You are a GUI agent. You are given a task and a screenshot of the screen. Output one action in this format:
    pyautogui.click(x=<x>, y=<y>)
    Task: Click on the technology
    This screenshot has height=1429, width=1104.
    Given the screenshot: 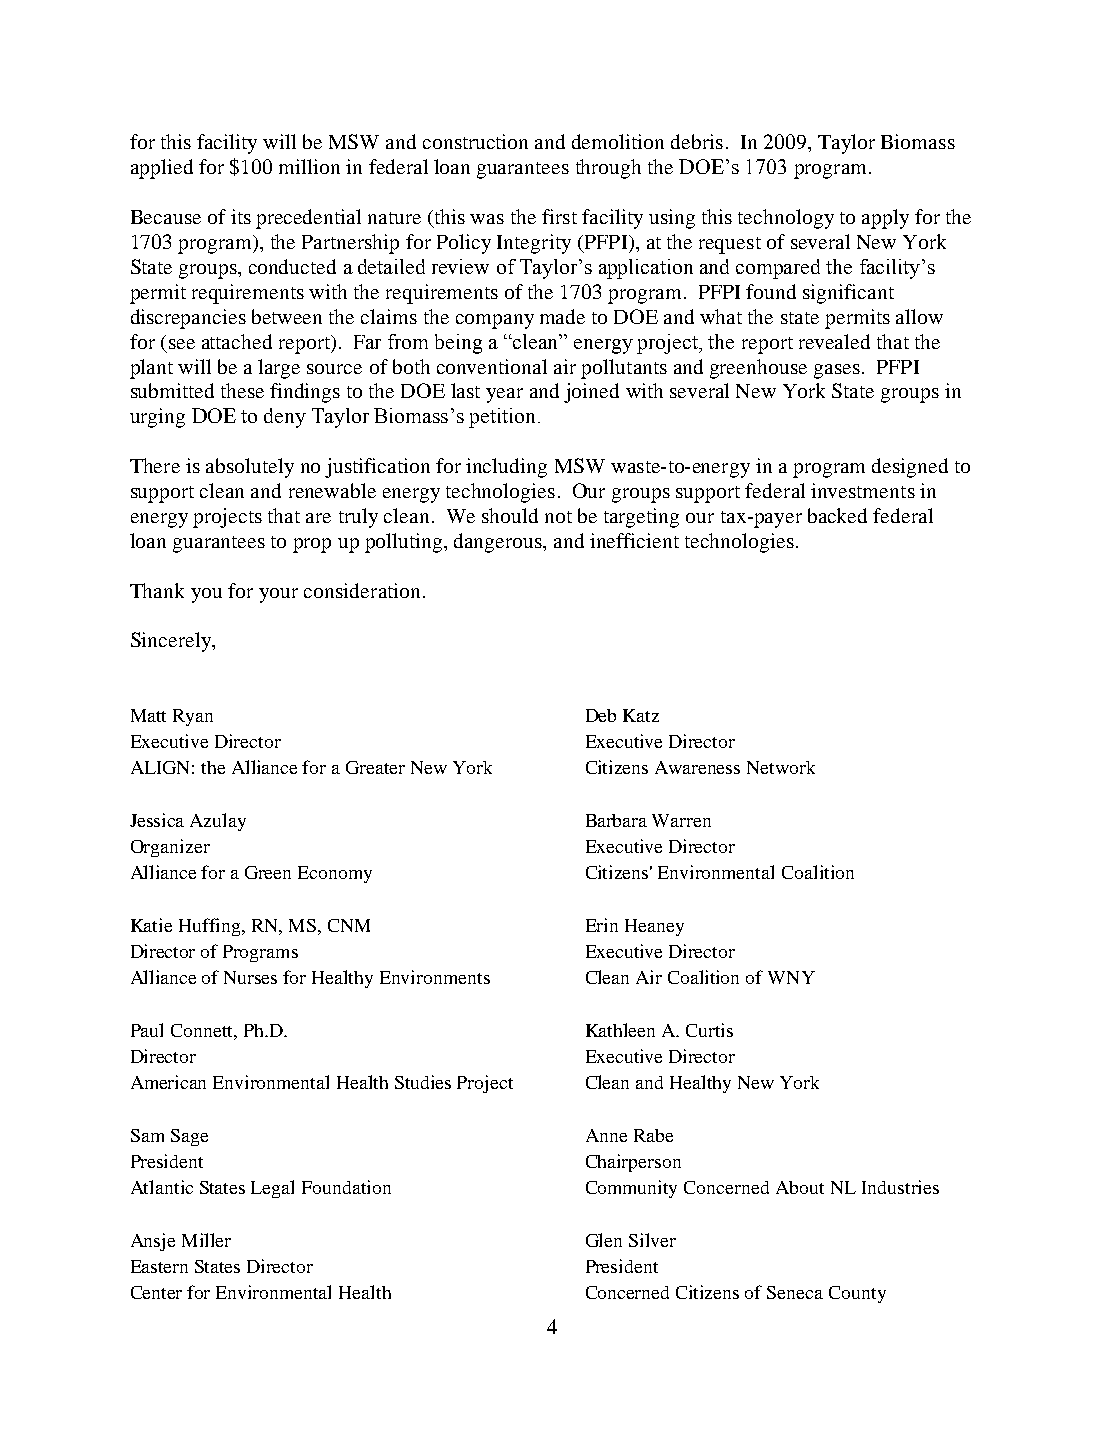 What is the action you would take?
    pyautogui.click(x=786, y=219)
